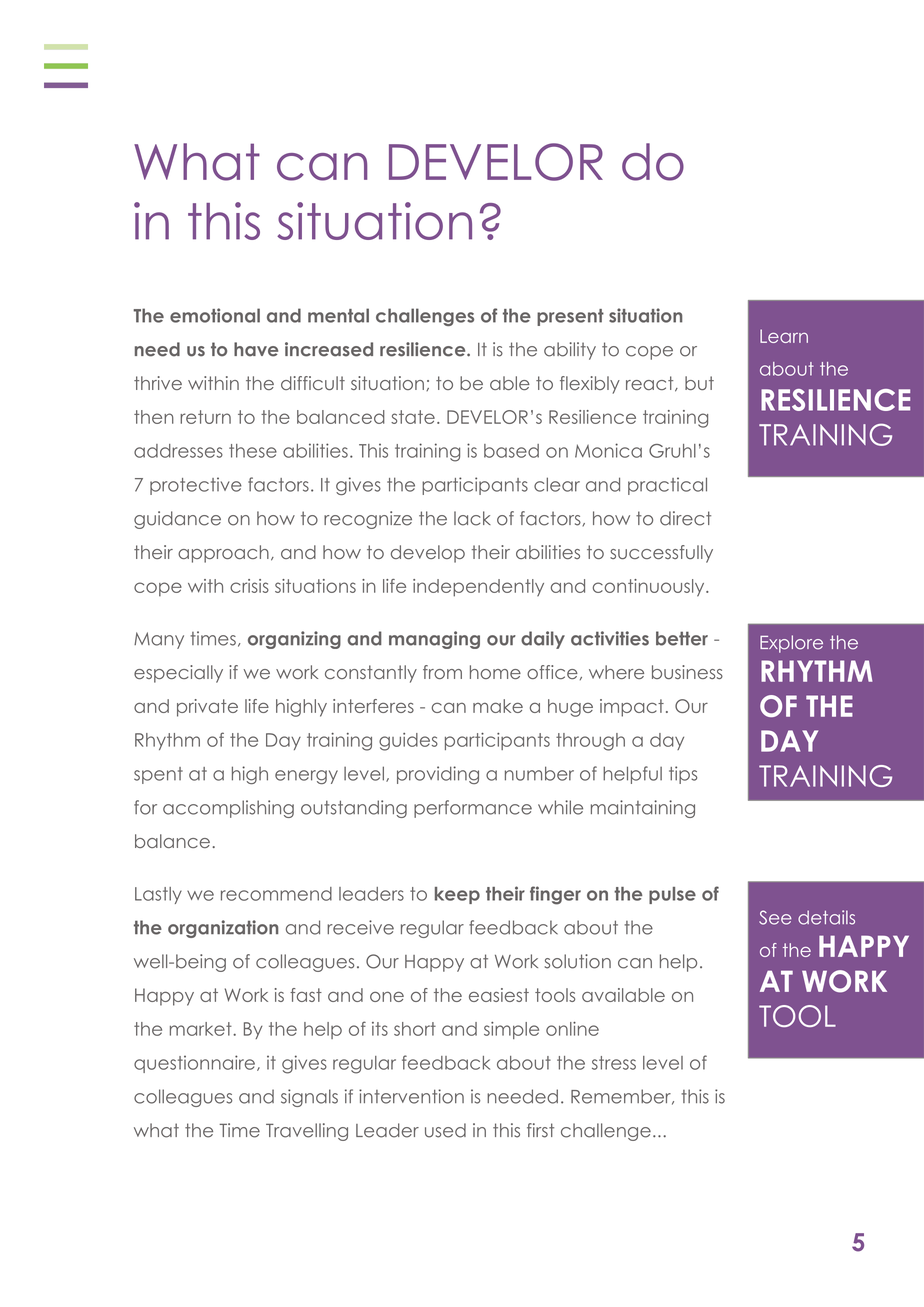  I want to click on have, so click(256, 349).
